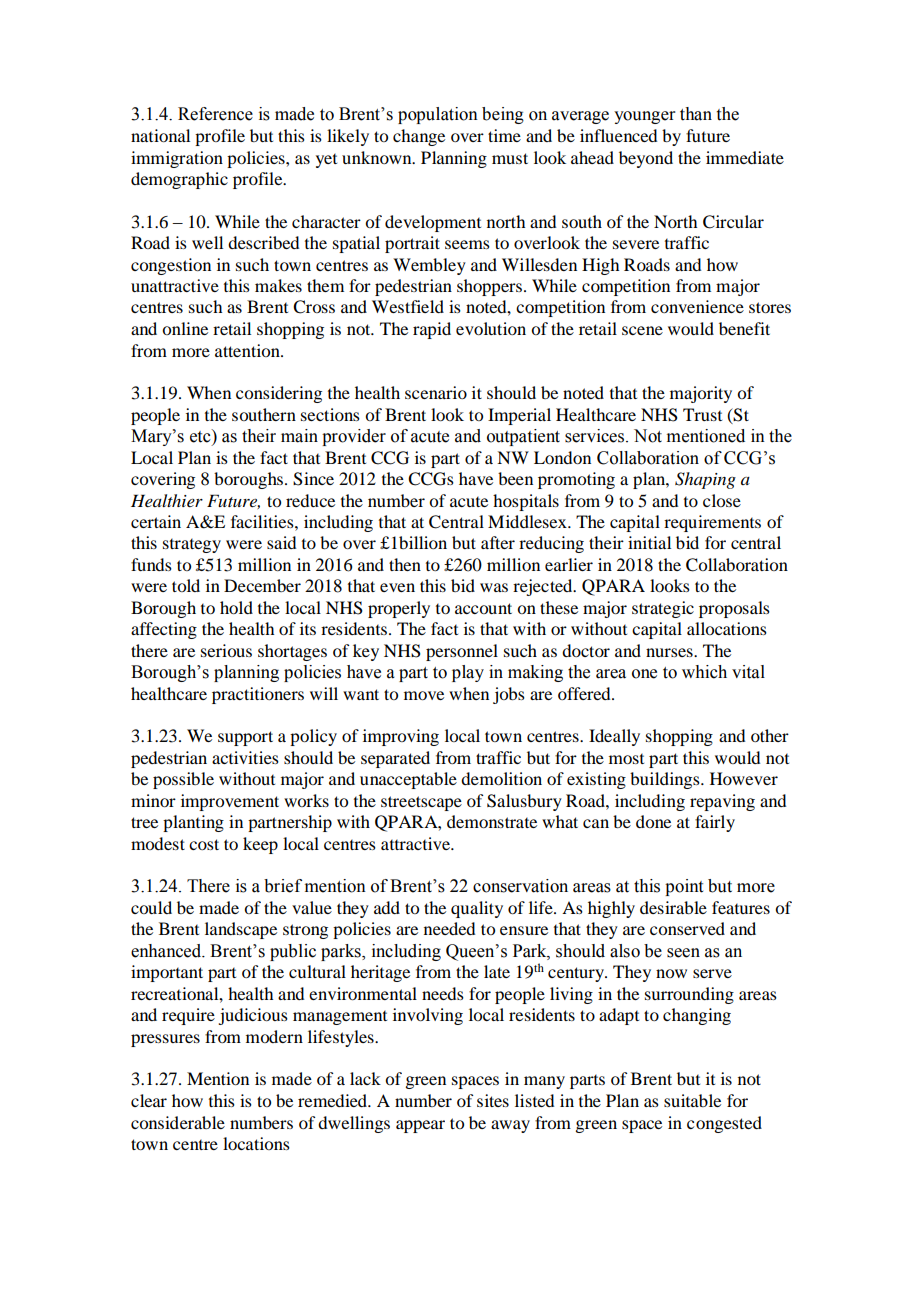  What do you see at coordinates (696, 114) in the page?
I see `than` at bounding box center [696, 114].
